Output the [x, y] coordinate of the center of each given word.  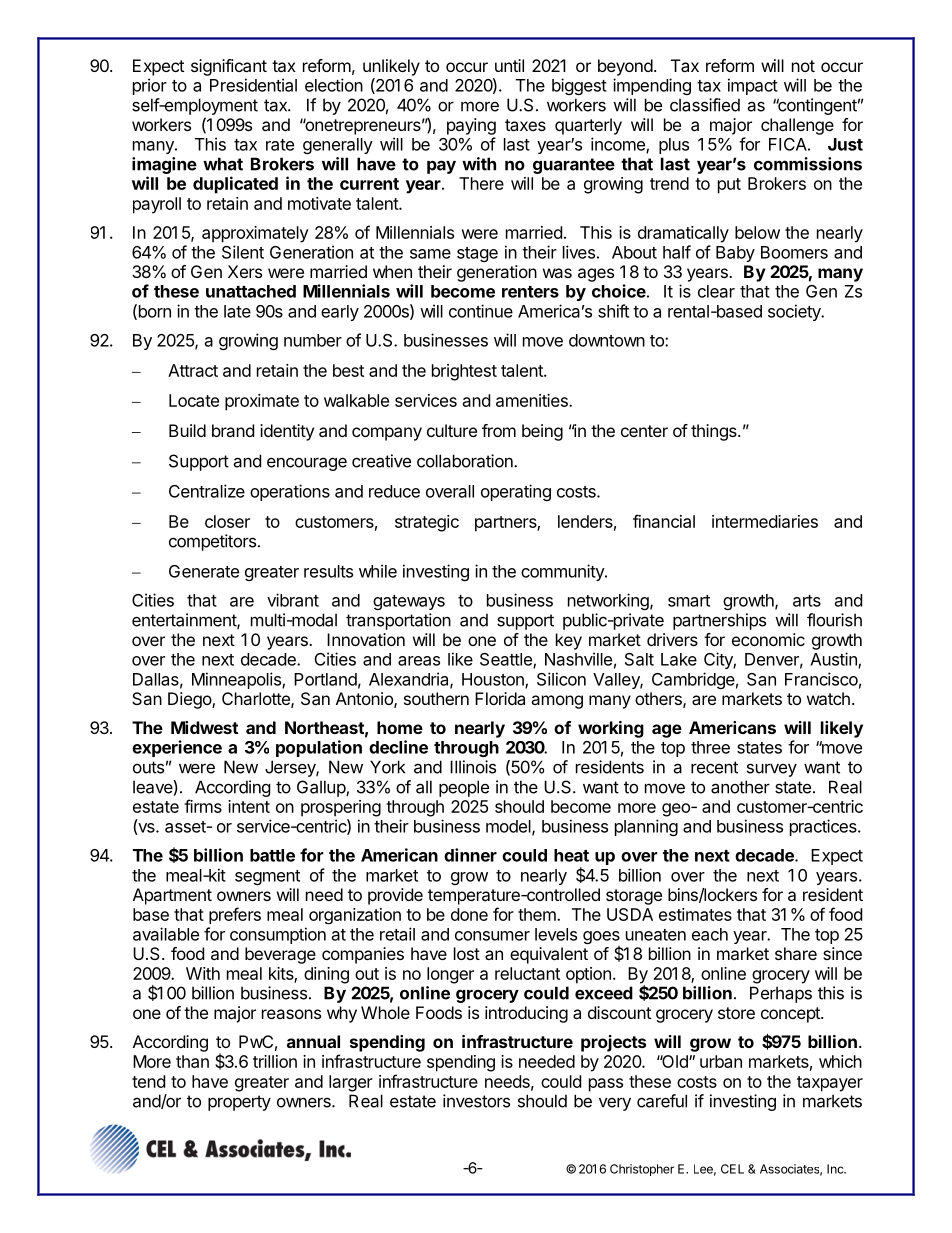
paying [471, 126]
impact [753, 86]
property [239, 1103]
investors [476, 1101]
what [223, 164]
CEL [732, 1169]
